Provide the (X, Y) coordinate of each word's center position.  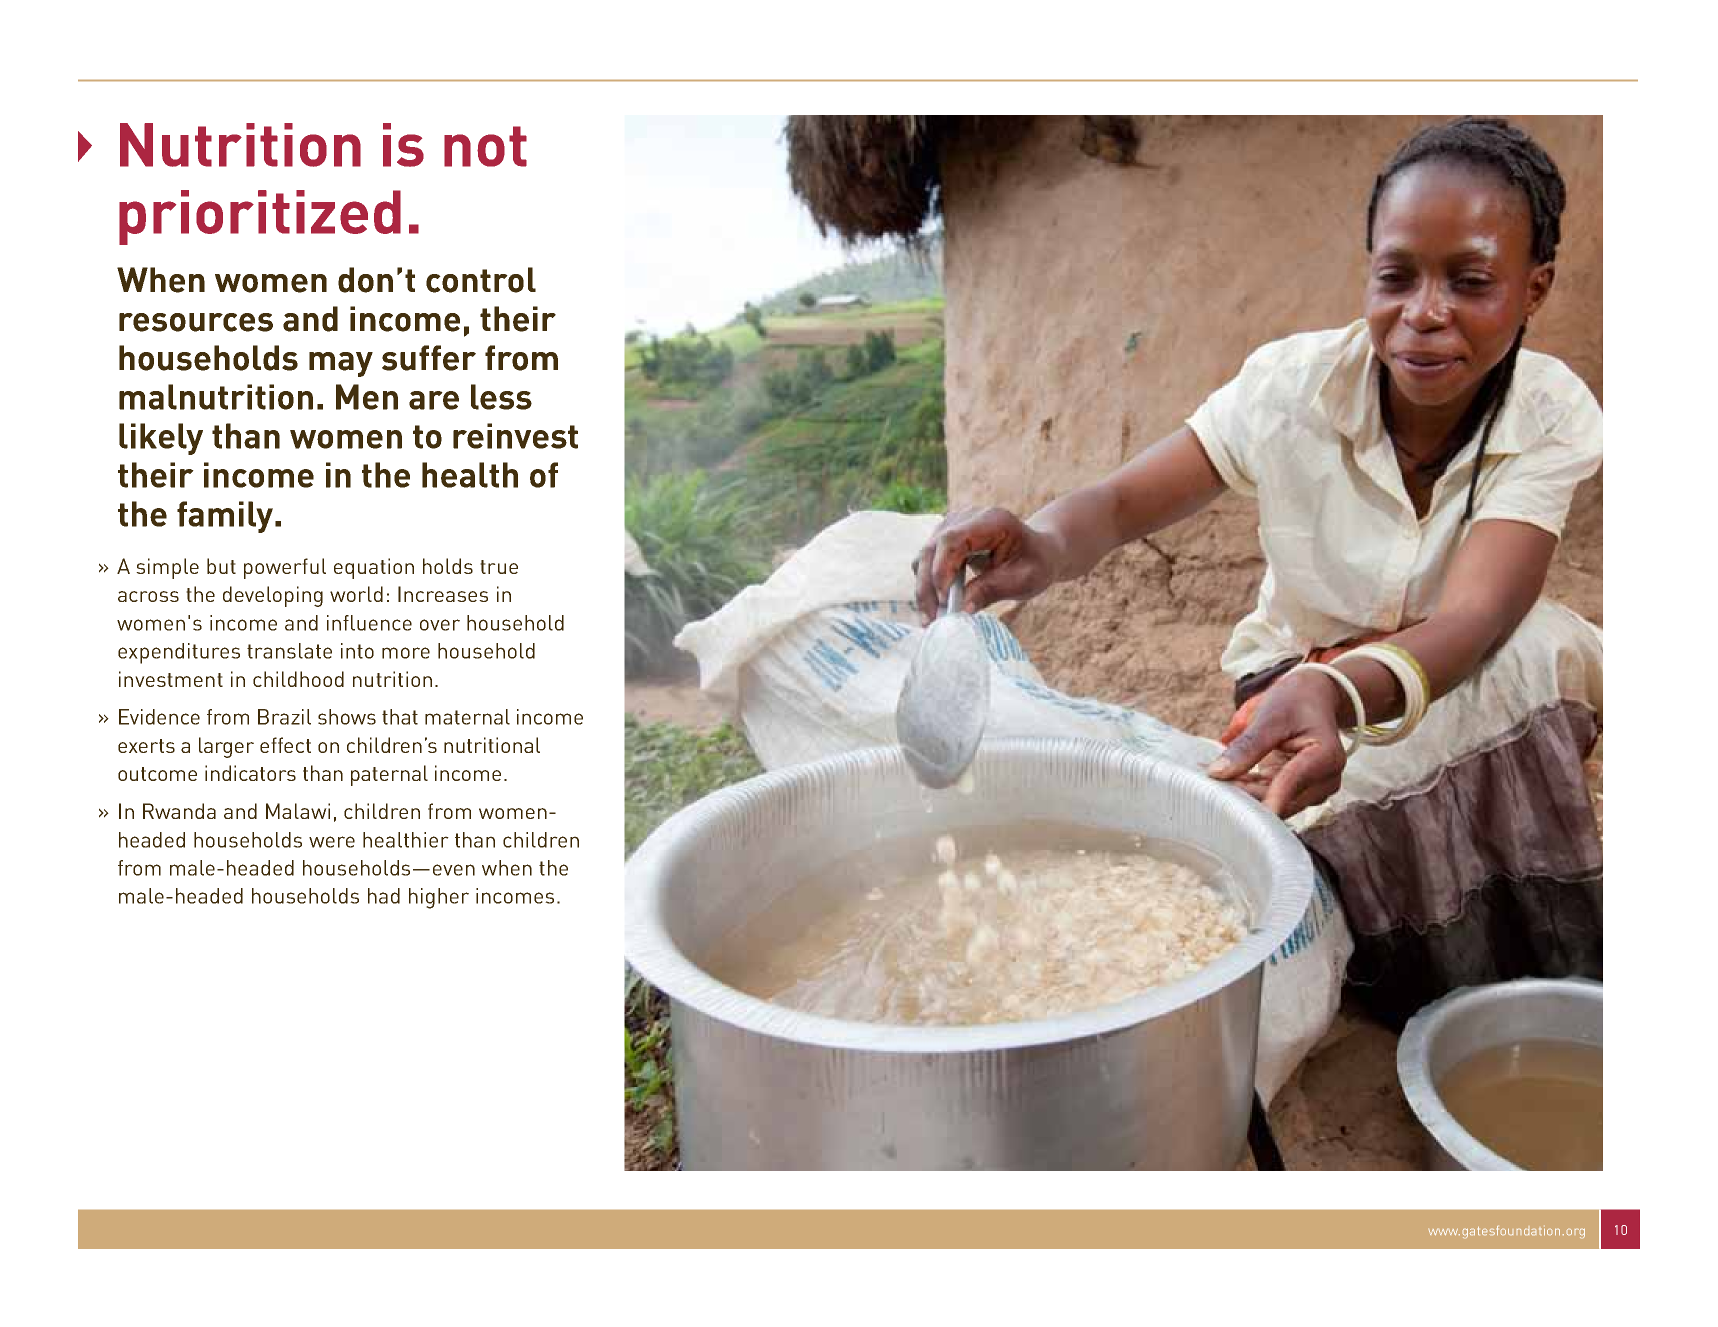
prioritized (260, 217)
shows (347, 717)
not (485, 146)
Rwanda (179, 811)
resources (196, 322)
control (481, 280)
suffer (429, 358)
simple (167, 568)
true (499, 567)
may (341, 364)
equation (374, 568)
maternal (467, 717)
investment (171, 679)
